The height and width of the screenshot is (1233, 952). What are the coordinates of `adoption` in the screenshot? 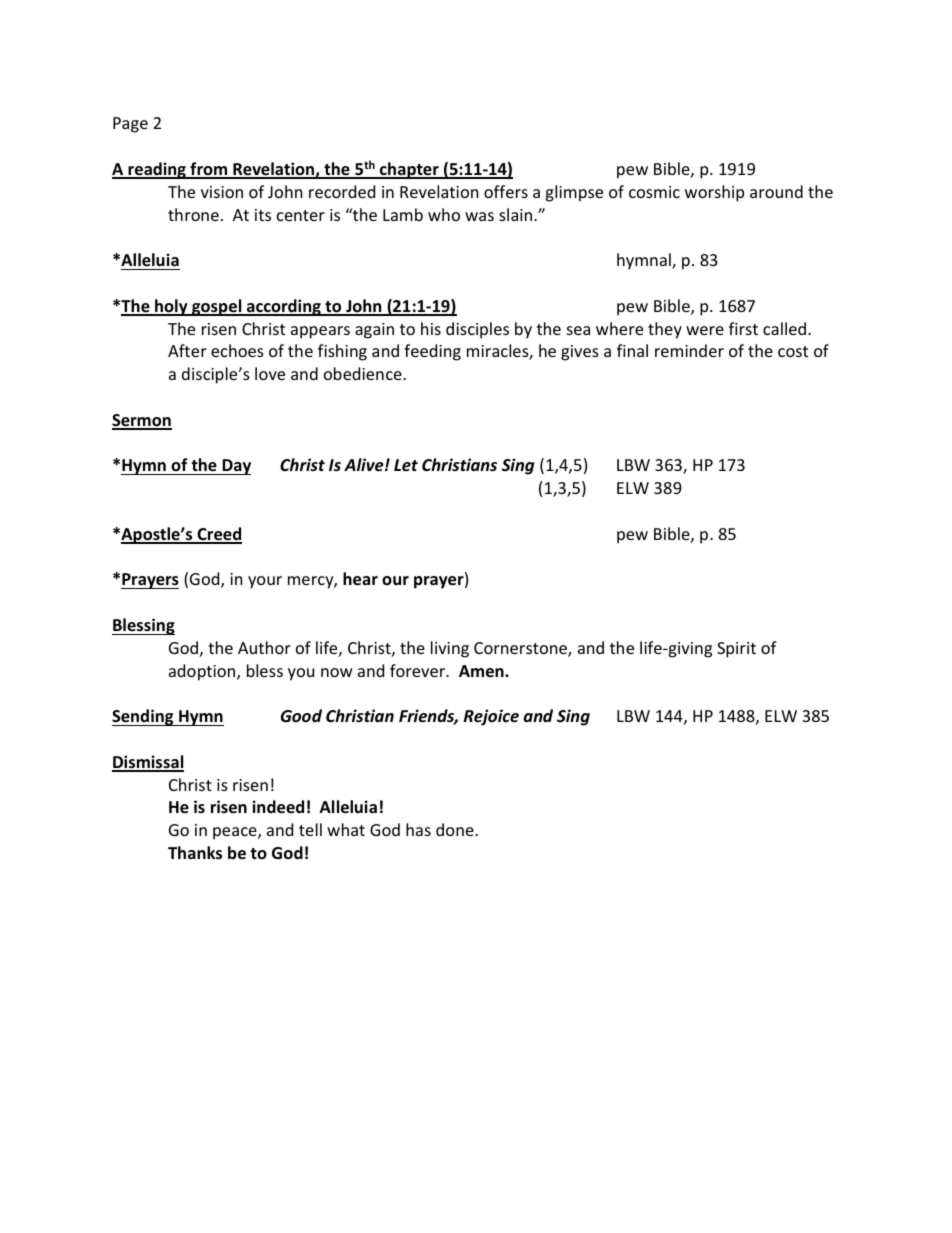 It's located at (203, 672).
